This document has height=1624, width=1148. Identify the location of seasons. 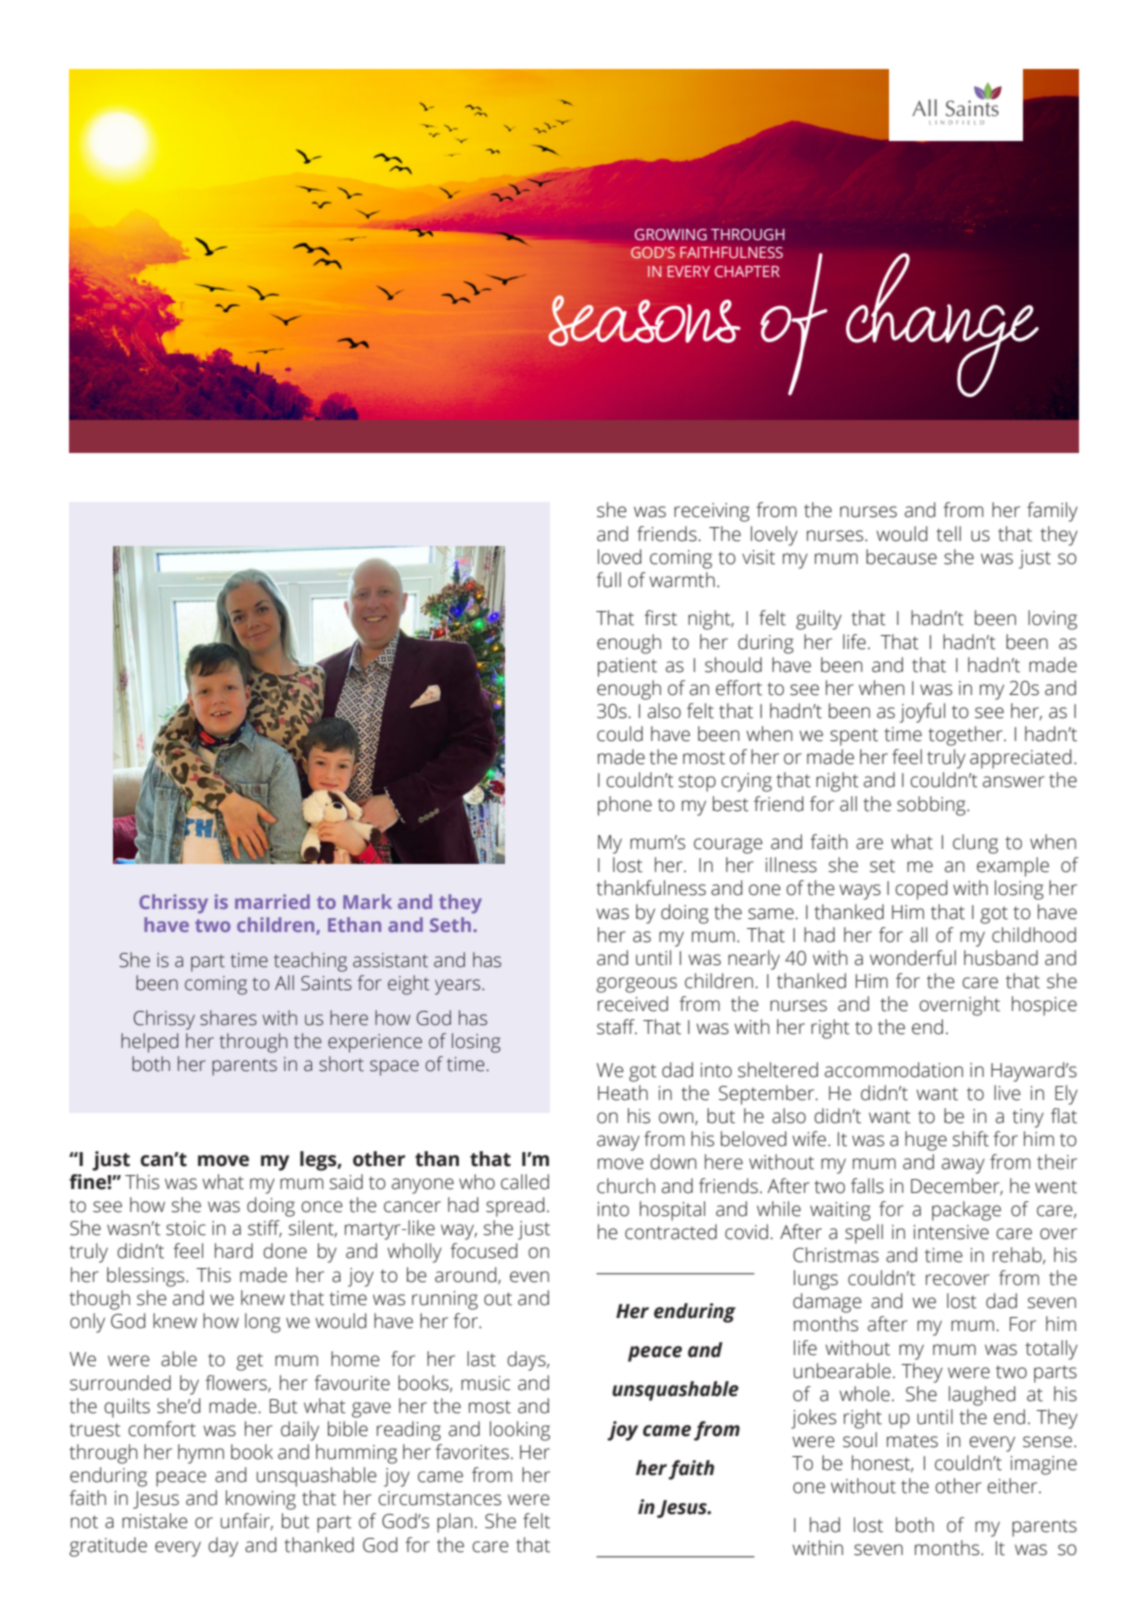
(644, 320).
